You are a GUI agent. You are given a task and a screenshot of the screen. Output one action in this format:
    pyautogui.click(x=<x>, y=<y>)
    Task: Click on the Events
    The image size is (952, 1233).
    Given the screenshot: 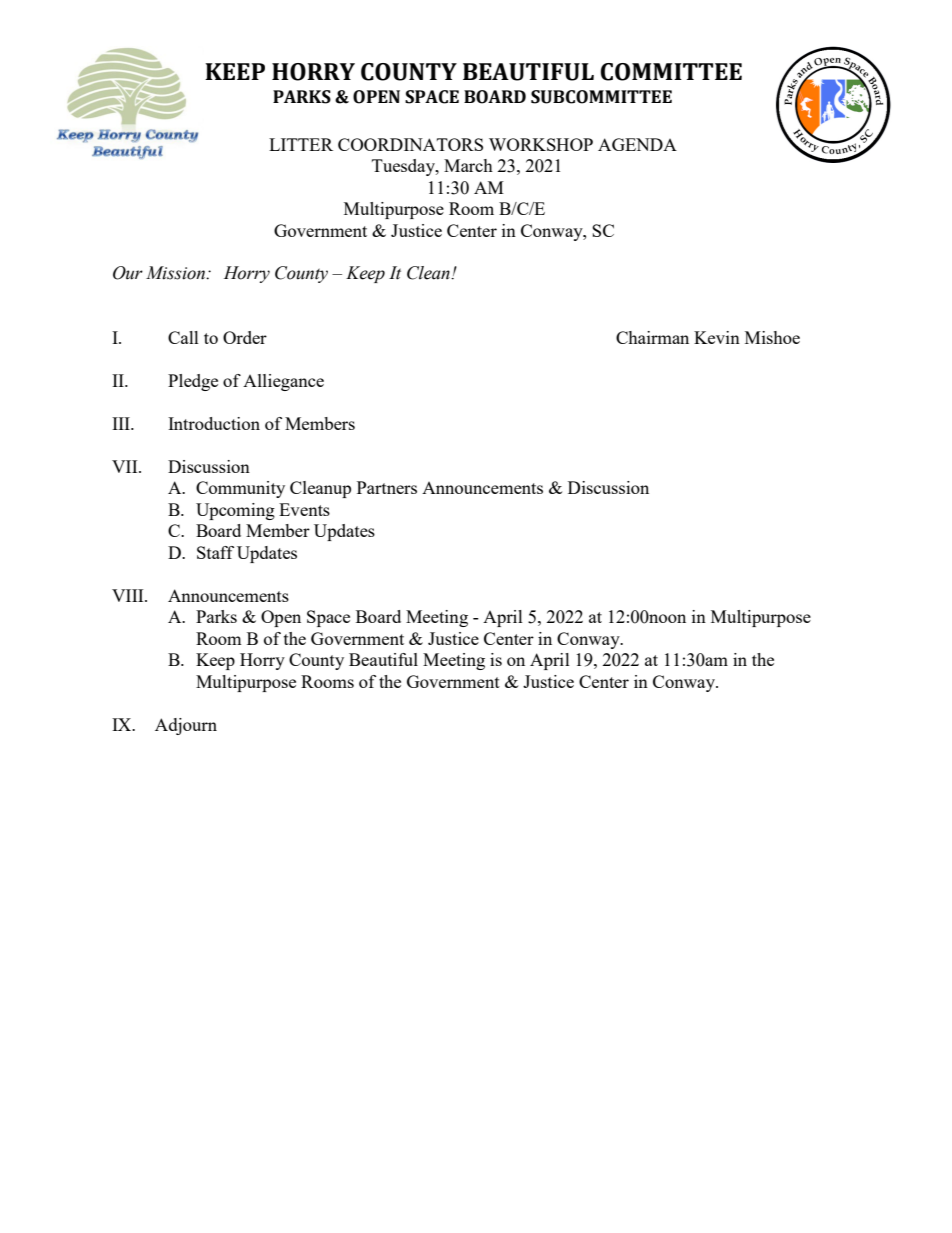 What is the action you would take?
    pyautogui.click(x=304, y=509)
